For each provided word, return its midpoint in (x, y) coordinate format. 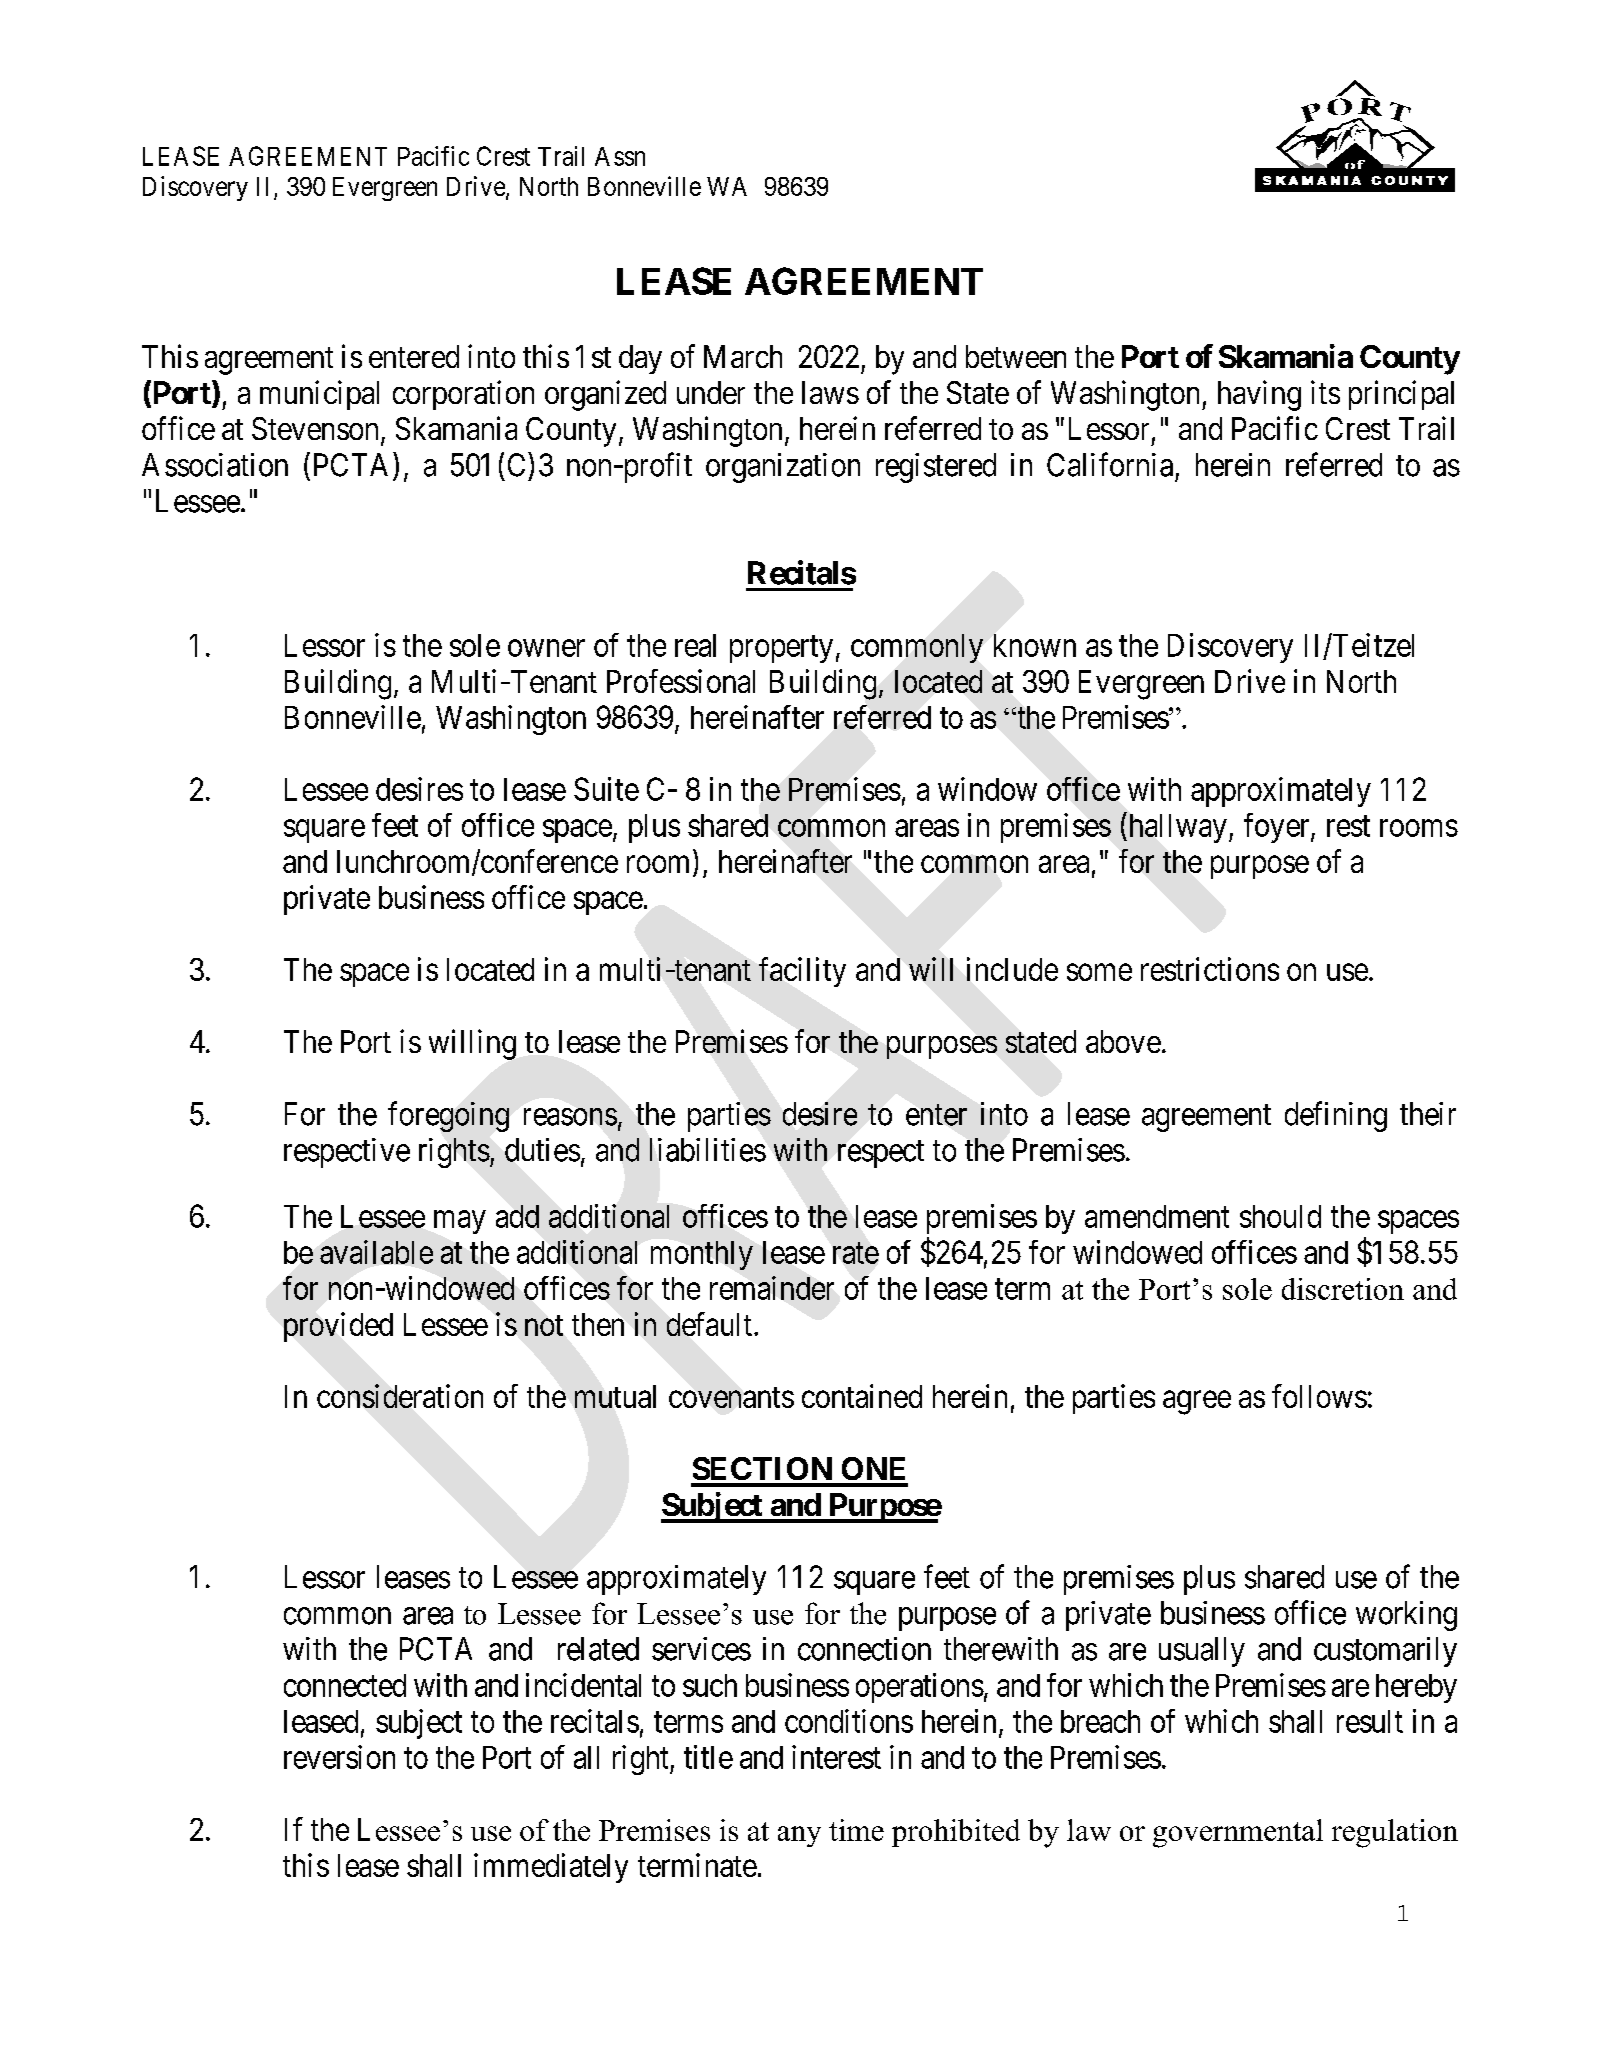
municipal (319, 395)
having (1259, 395)
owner (546, 648)
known (1035, 645)
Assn (620, 156)
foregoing (448, 1116)
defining (1336, 1116)
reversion (339, 1757)
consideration (400, 1396)
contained (862, 1396)
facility (802, 972)
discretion (1343, 1289)
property (781, 649)
